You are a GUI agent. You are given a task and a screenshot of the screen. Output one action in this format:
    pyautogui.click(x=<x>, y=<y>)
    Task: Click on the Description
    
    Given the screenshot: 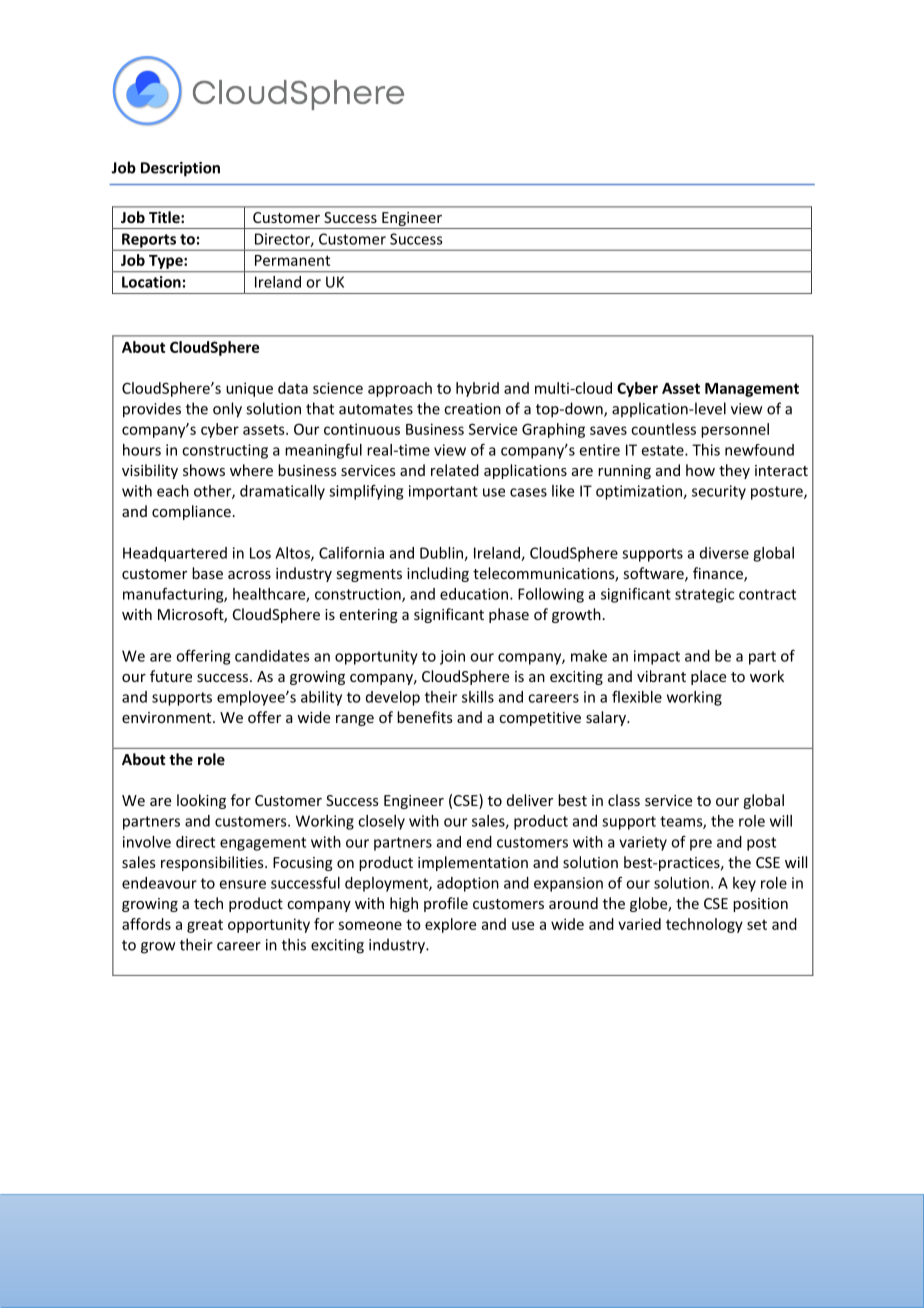 What is the action you would take?
    pyautogui.click(x=180, y=169)
